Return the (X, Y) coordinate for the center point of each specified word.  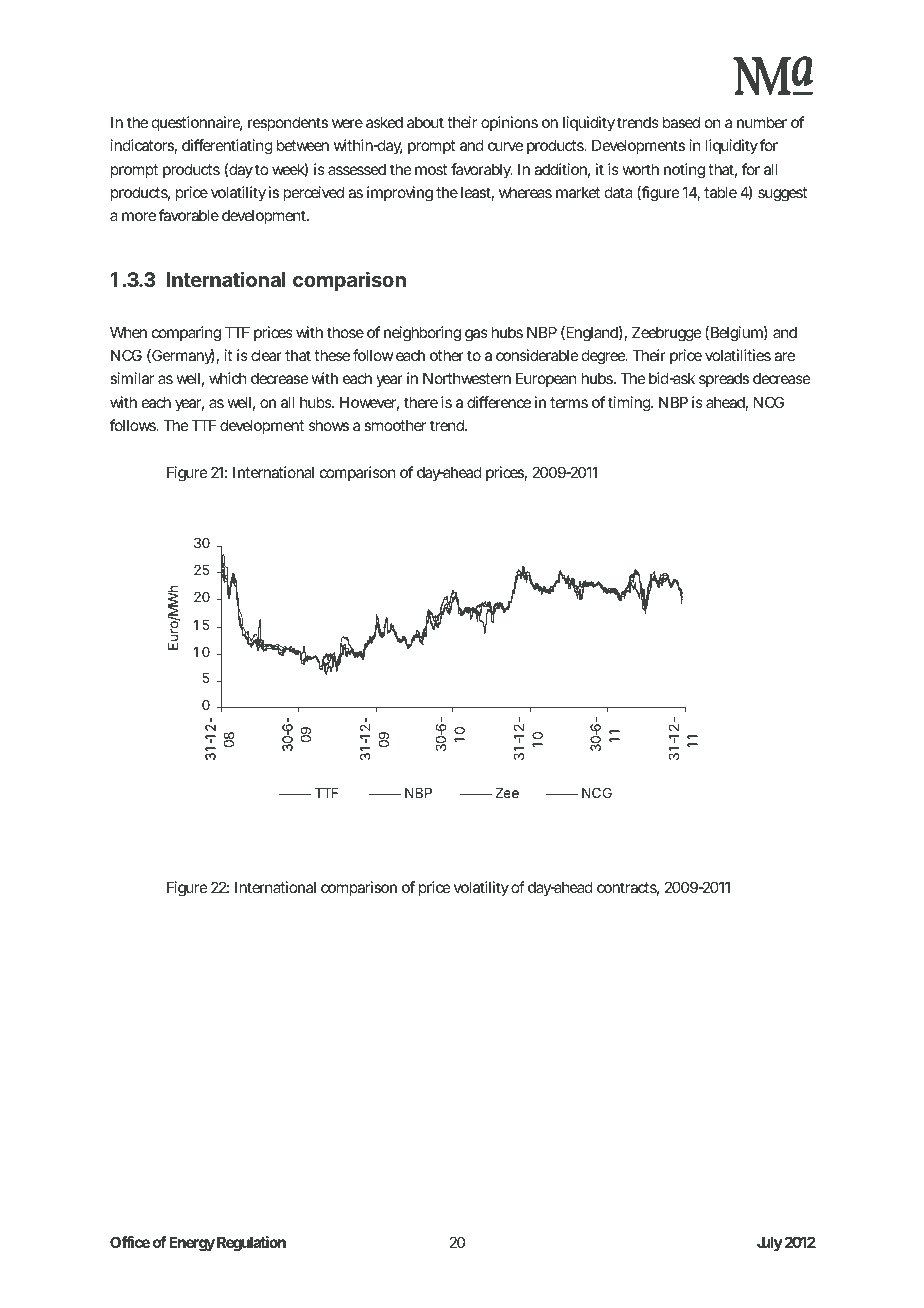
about (425, 122)
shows (329, 425)
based (681, 122)
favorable (189, 215)
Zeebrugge (667, 334)
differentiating (227, 147)
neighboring (422, 334)
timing (630, 404)
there (421, 402)
